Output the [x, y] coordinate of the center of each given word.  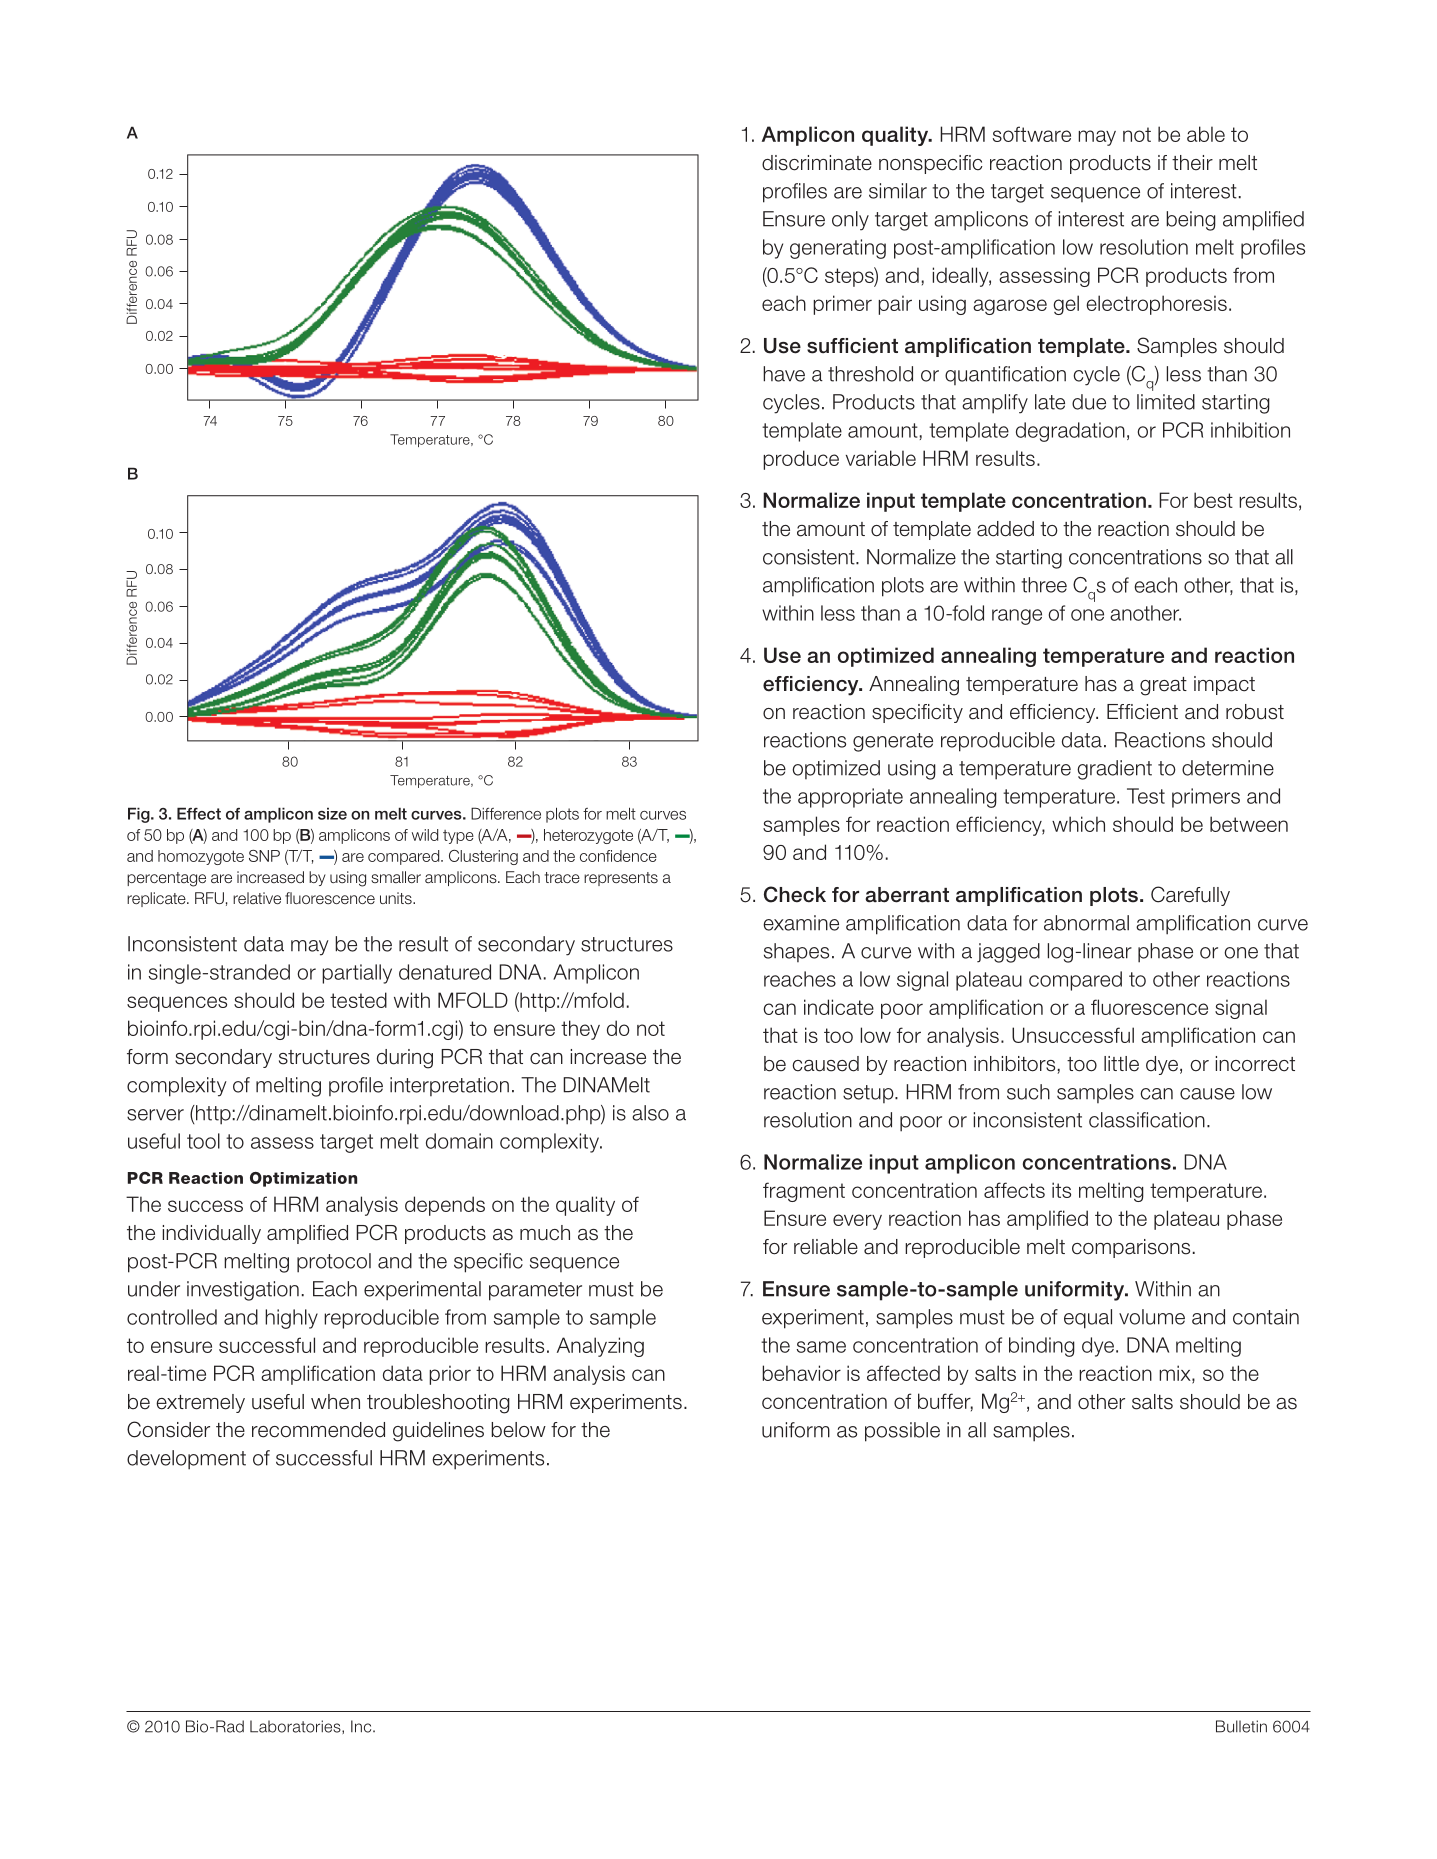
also [650, 1113]
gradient [1114, 770]
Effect [199, 813]
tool [203, 1141]
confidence [618, 856]
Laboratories [296, 1726]
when [335, 1402]
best [1213, 500]
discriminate [817, 163]
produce [801, 460]
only [850, 221]
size [332, 813]
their [1192, 163]
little [1121, 1064]
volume [1152, 1317]
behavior [801, 1373]
